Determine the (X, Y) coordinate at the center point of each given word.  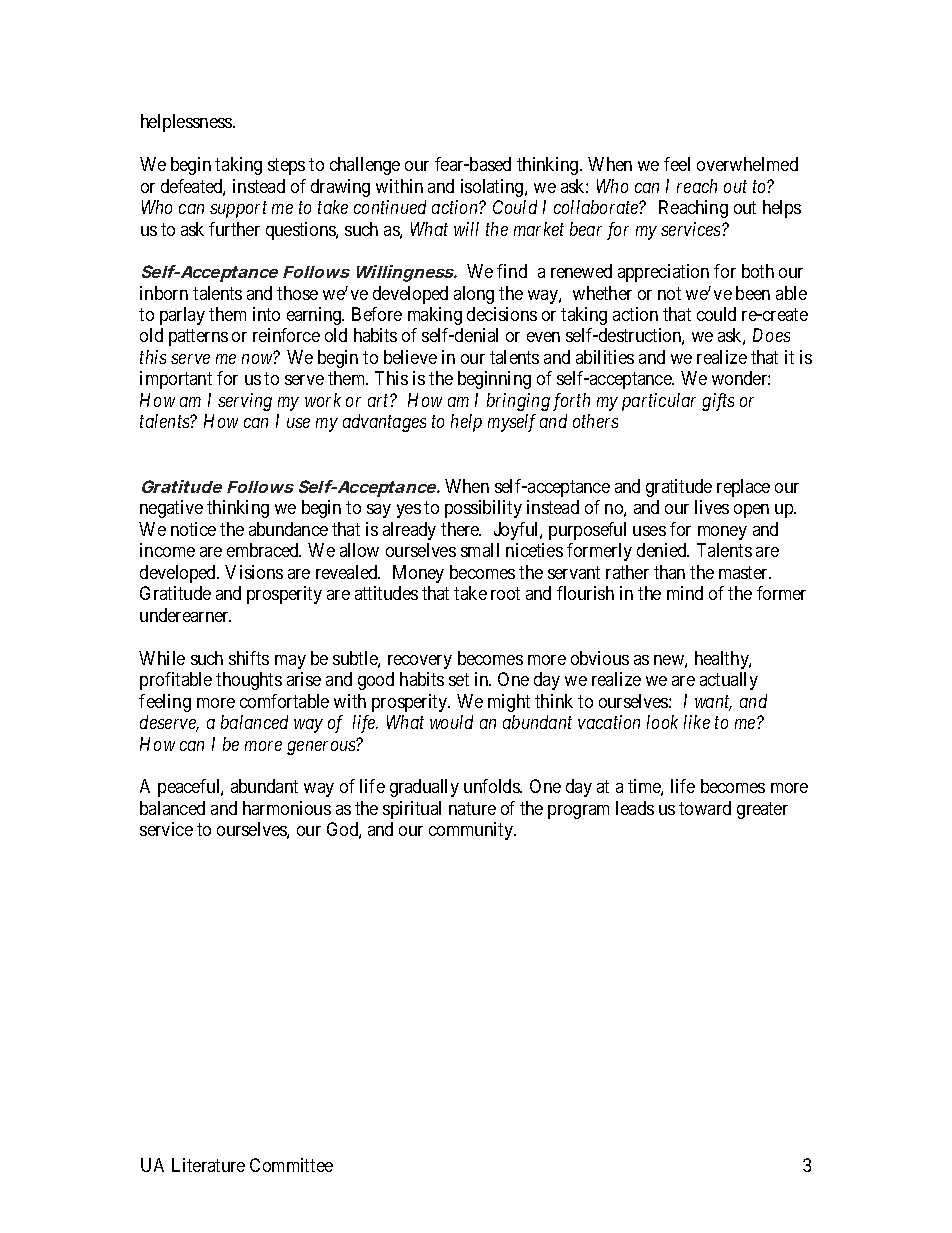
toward (705, 808)
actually (729, 681)
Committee (291, 1165)
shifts (249, 658)
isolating (493, 188)
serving (245, 402)
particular (659, 402)
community (472, 831)
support (238, 210)
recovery (420, 662)
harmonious (287, 808)
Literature (208, 1165)
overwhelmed (747, 164)
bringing (518, 402)
